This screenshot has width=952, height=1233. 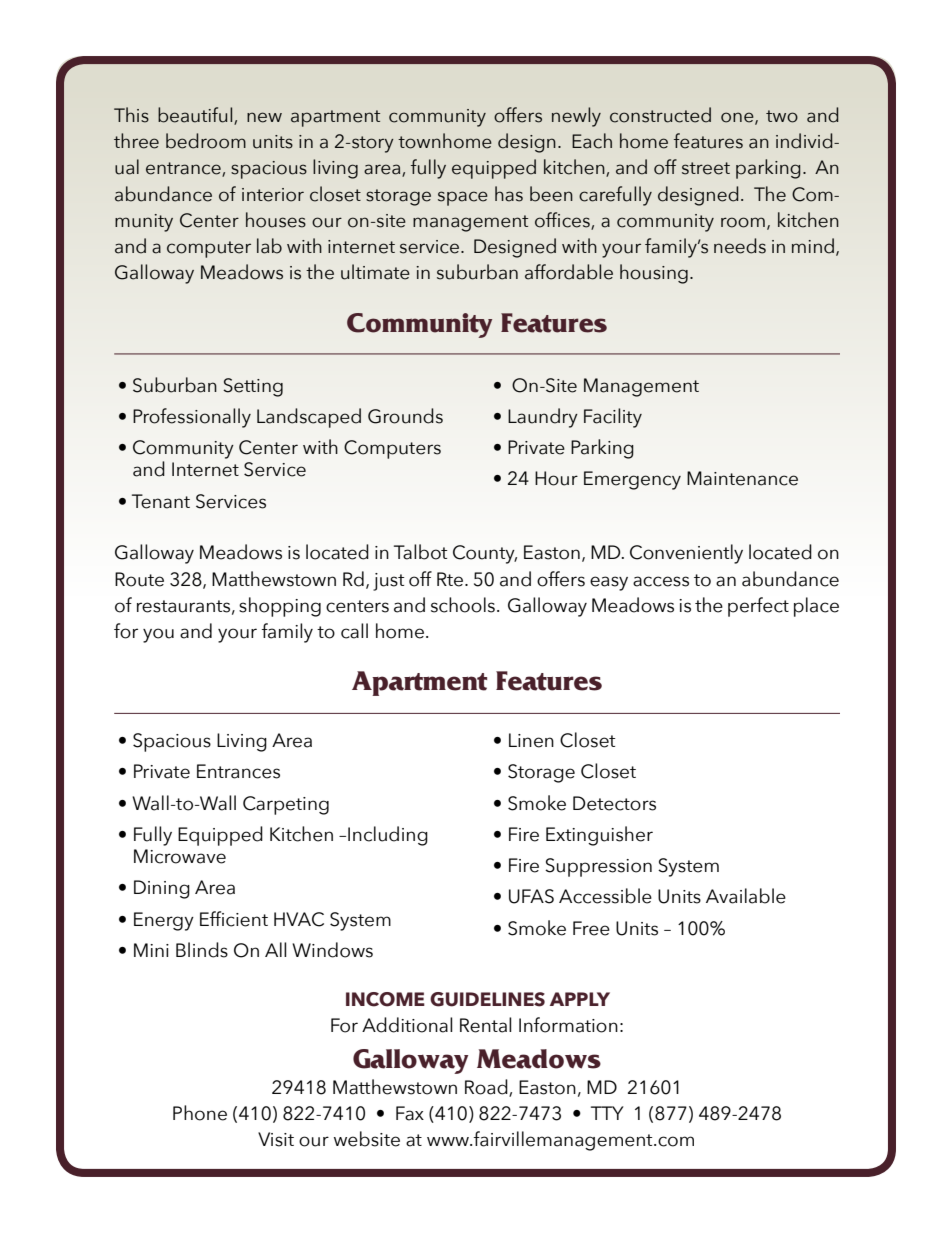 I want to click on street, so click(x=706, y=168).
